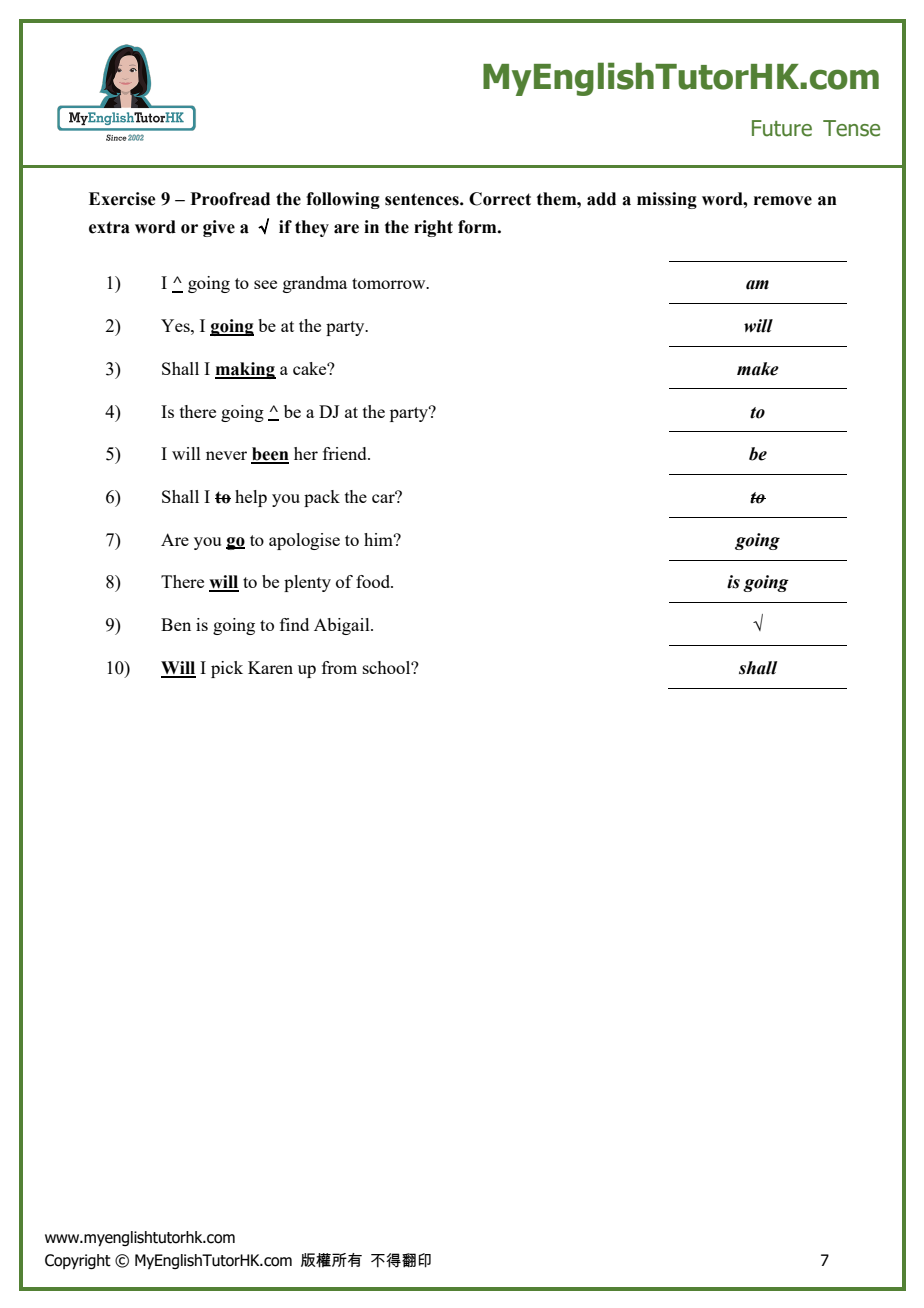 The width and height of the screenshot is (924, 1308). I want to click on car, so click(384, 497).
